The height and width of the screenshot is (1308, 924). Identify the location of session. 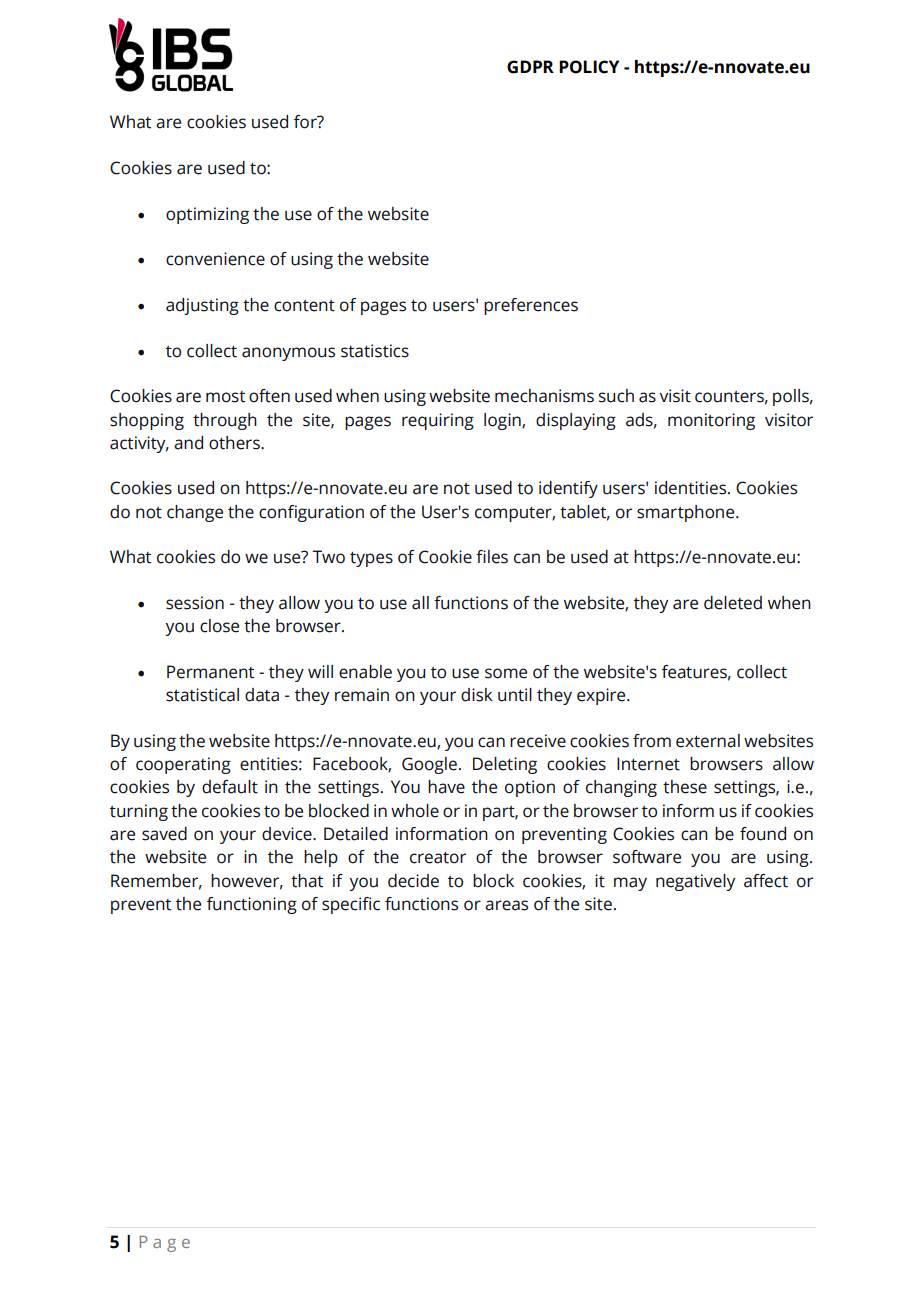
(195, 603).
